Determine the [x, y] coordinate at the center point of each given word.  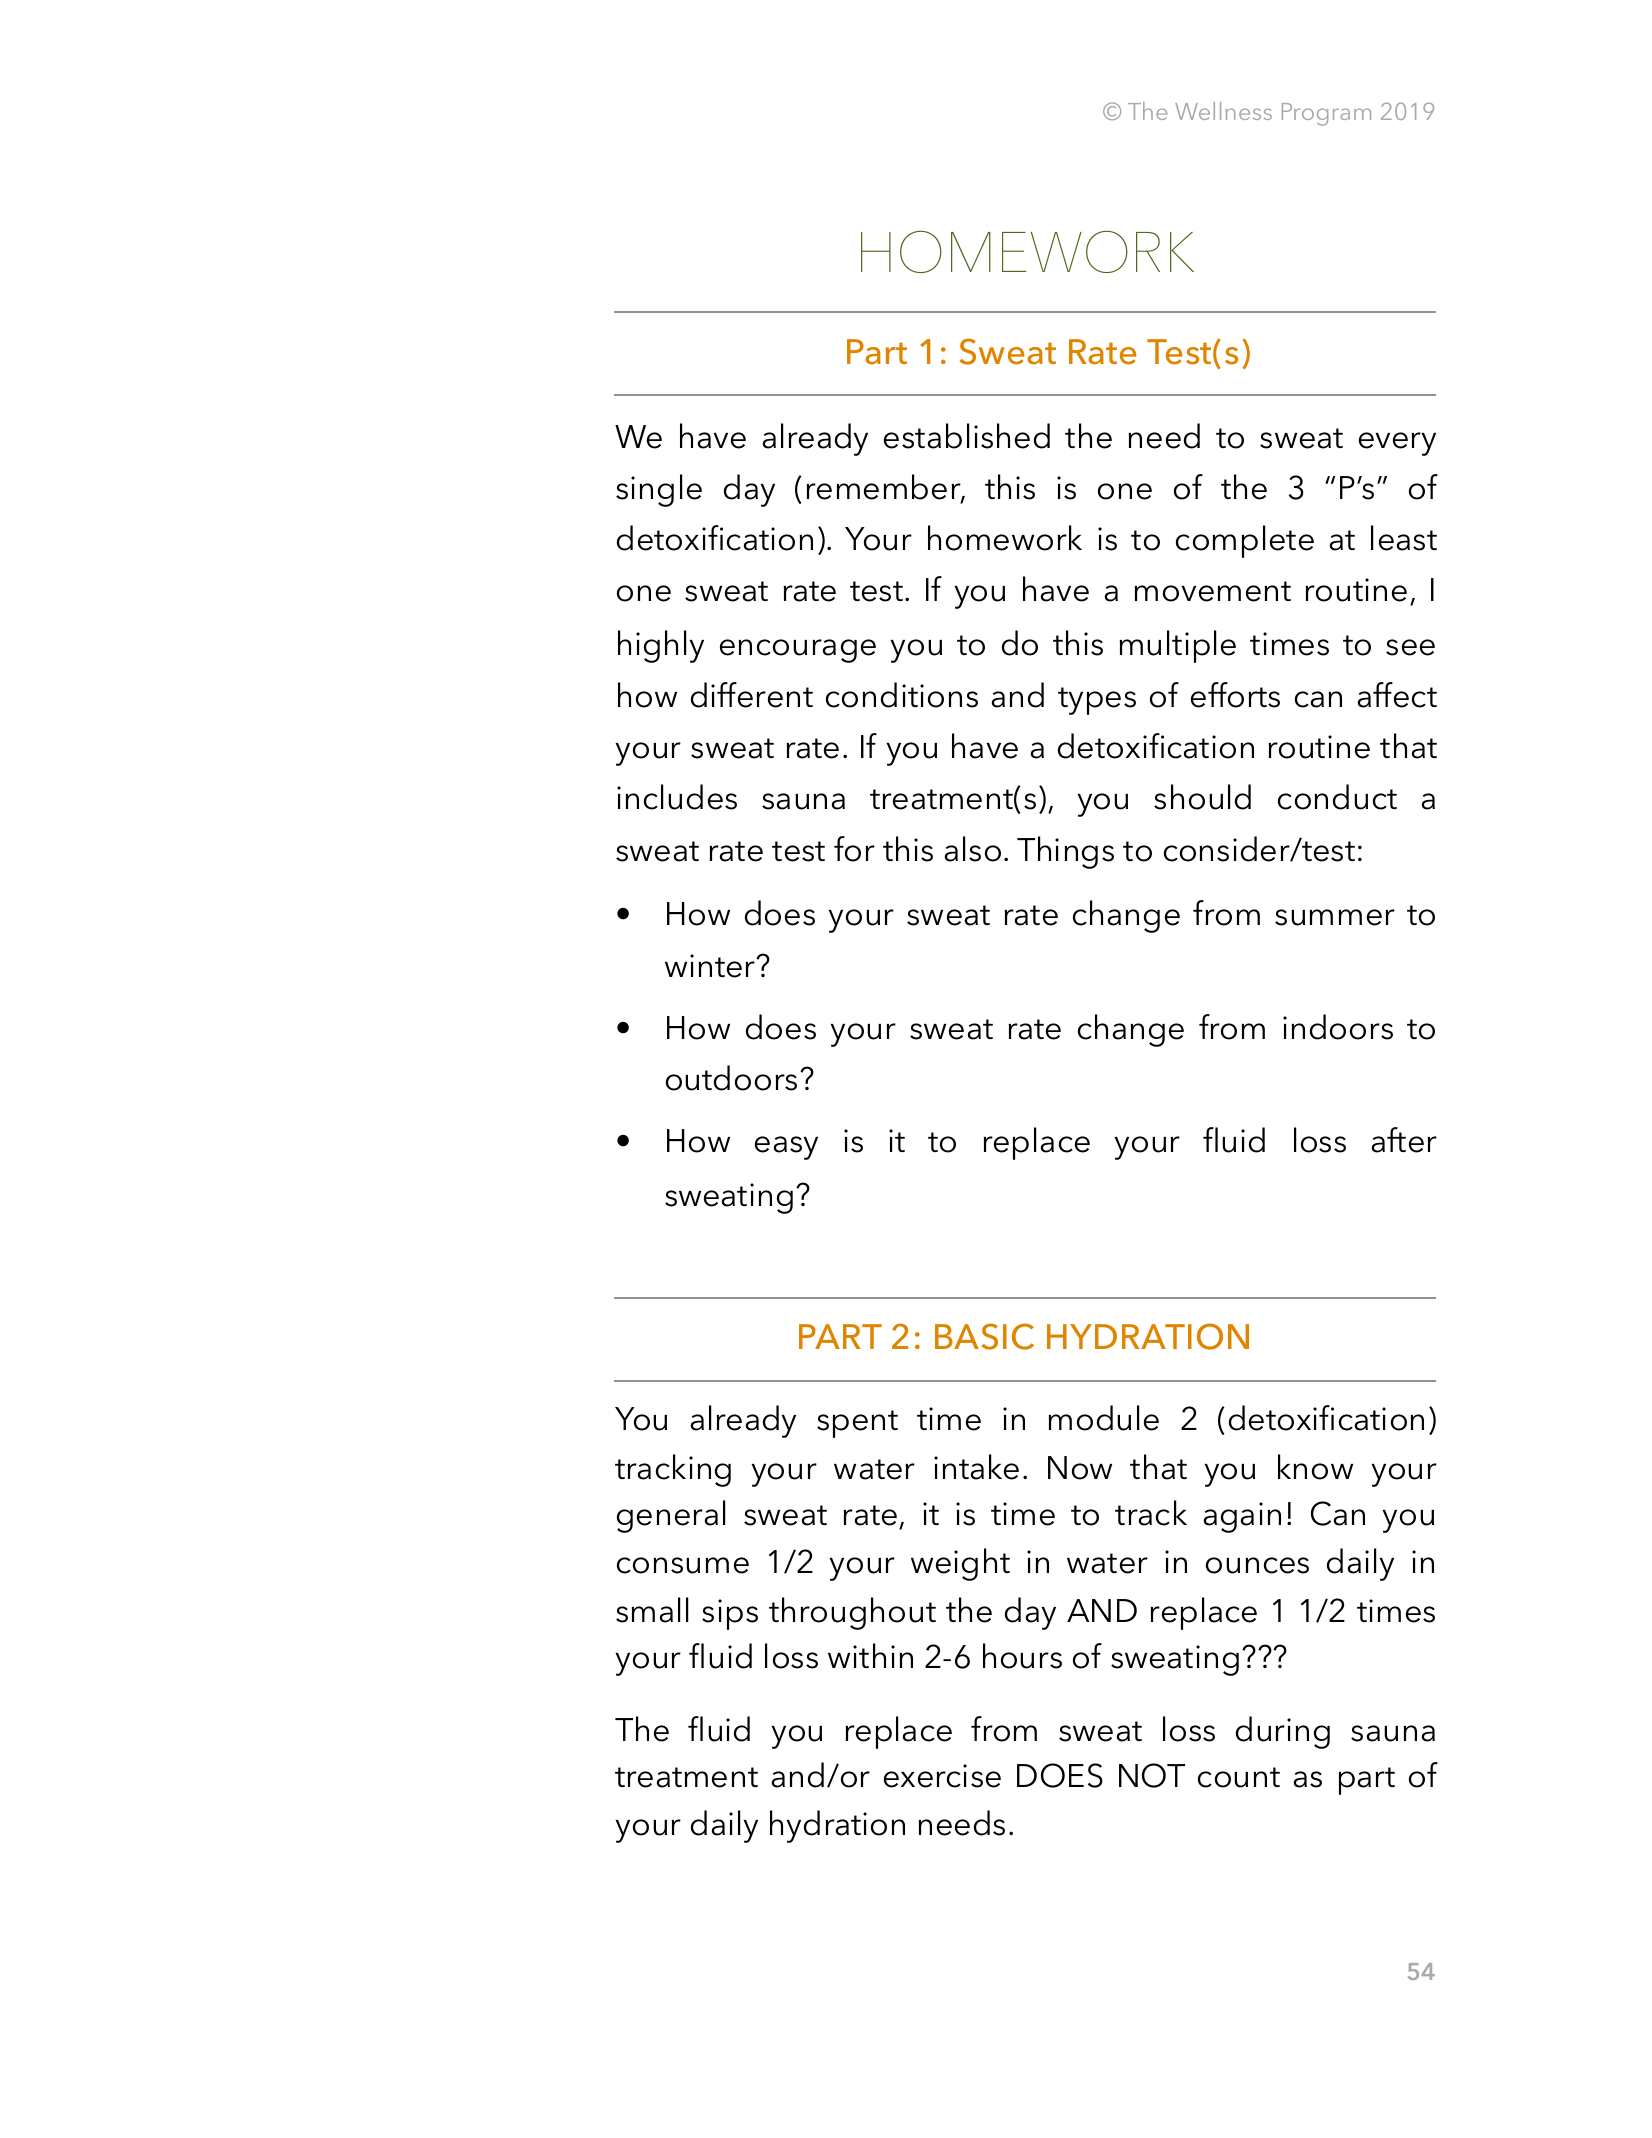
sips [730, 1614]
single [659, 490]
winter [711, 966]
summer [1335, 917]
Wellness [1223, 111]
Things [1065, 852]
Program [1326, 114]
